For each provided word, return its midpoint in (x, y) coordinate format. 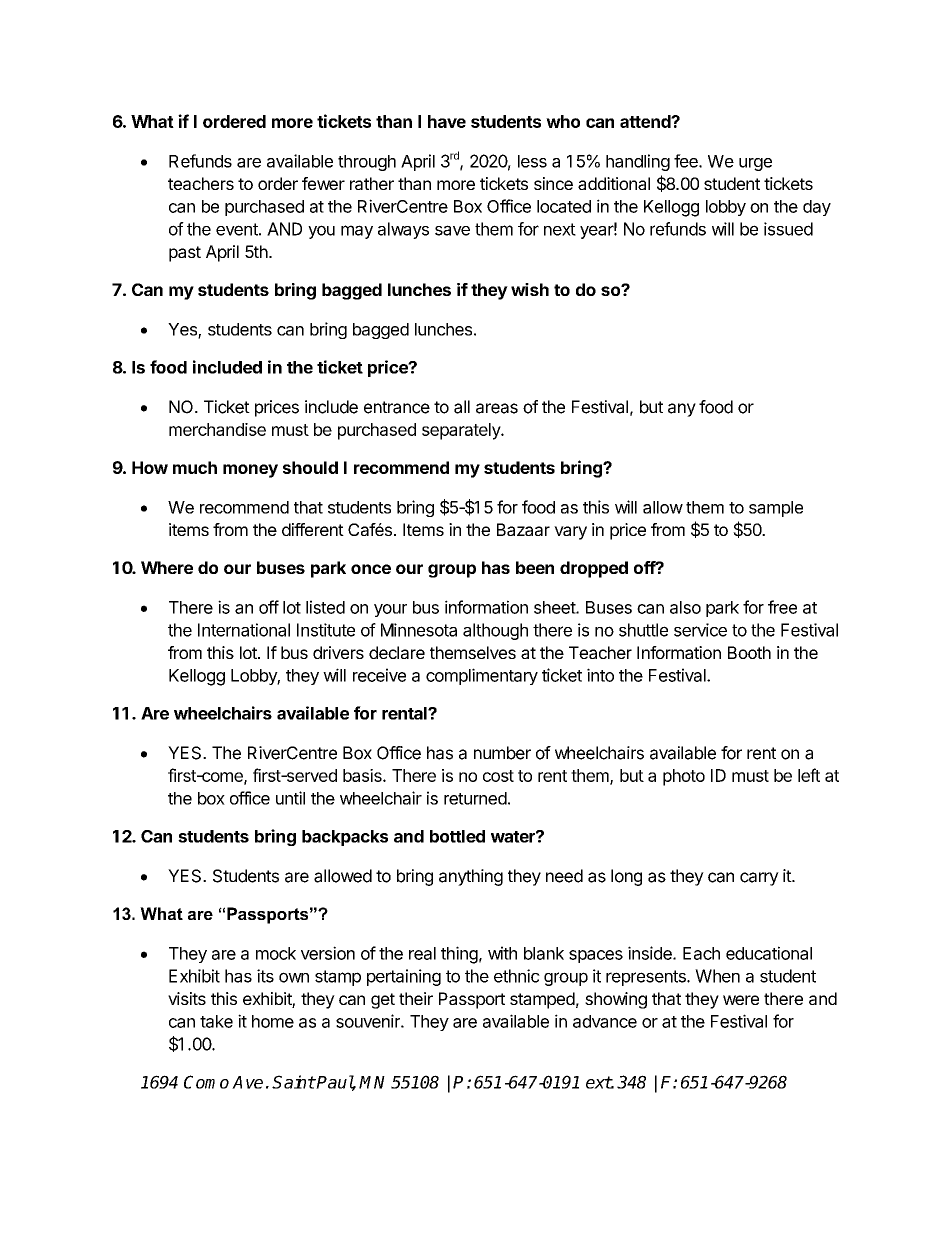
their (416, 998)
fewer (323, 183)
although (495, 631)
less (532, 161)
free (782, 607)
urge (755, 164)
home (273, 1021)
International (244, 630)
